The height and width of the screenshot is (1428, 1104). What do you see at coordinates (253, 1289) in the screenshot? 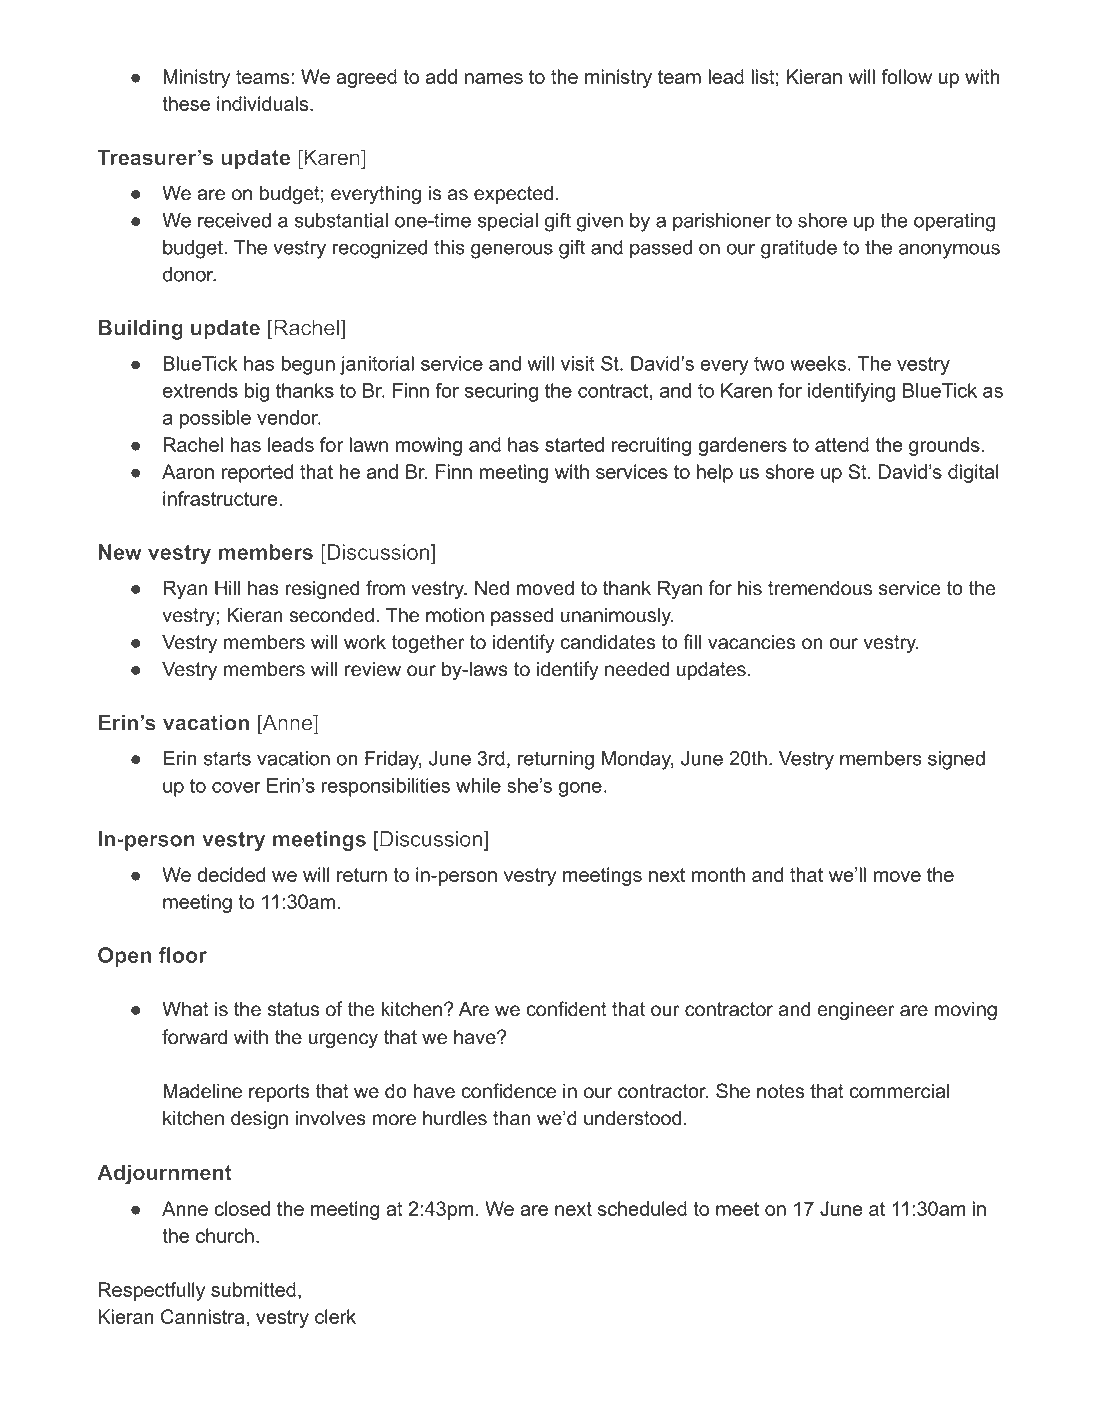
I see `submitted` at bounding box center [253, 1289].
